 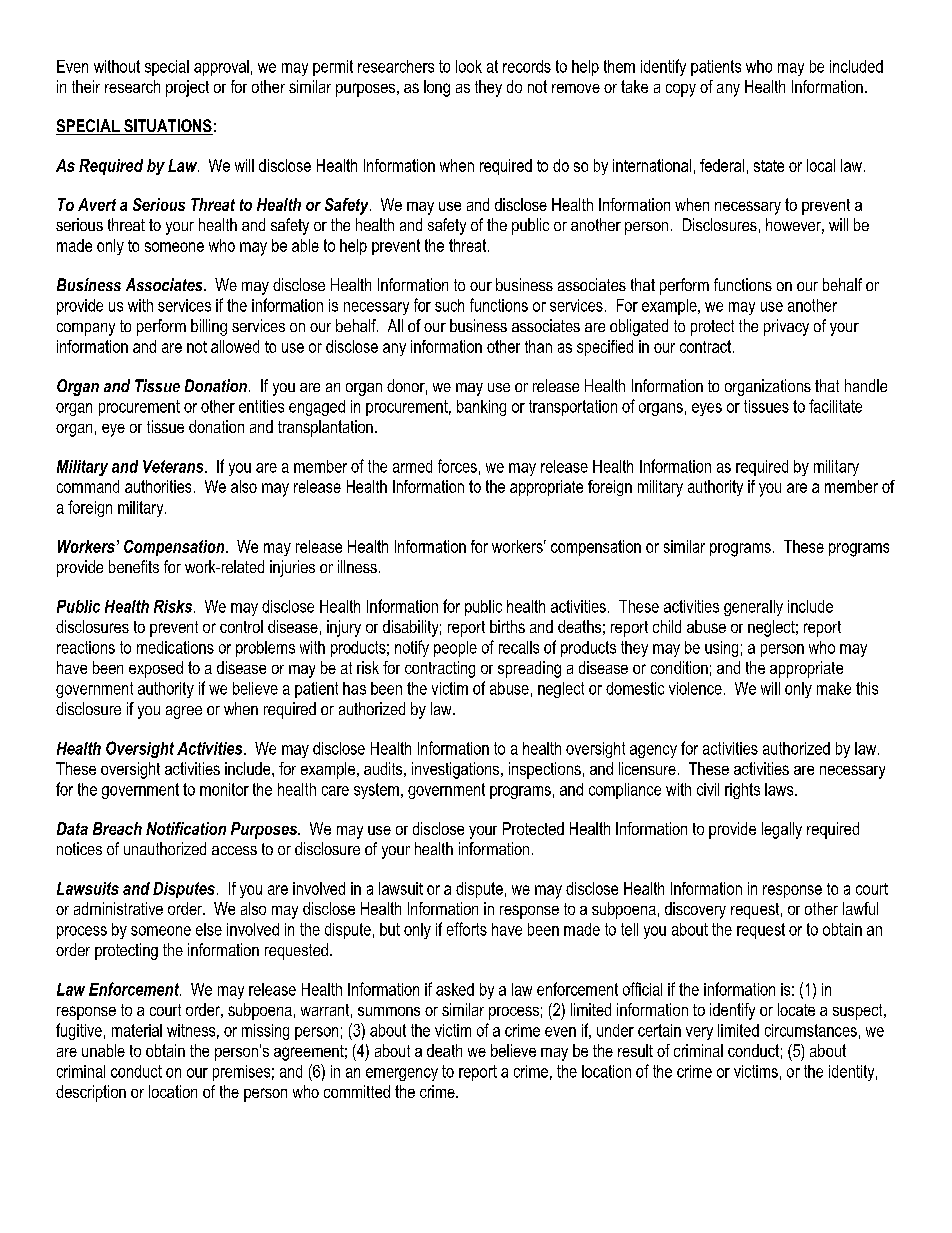 I want to click on billing, so click(x=209, y=327).
